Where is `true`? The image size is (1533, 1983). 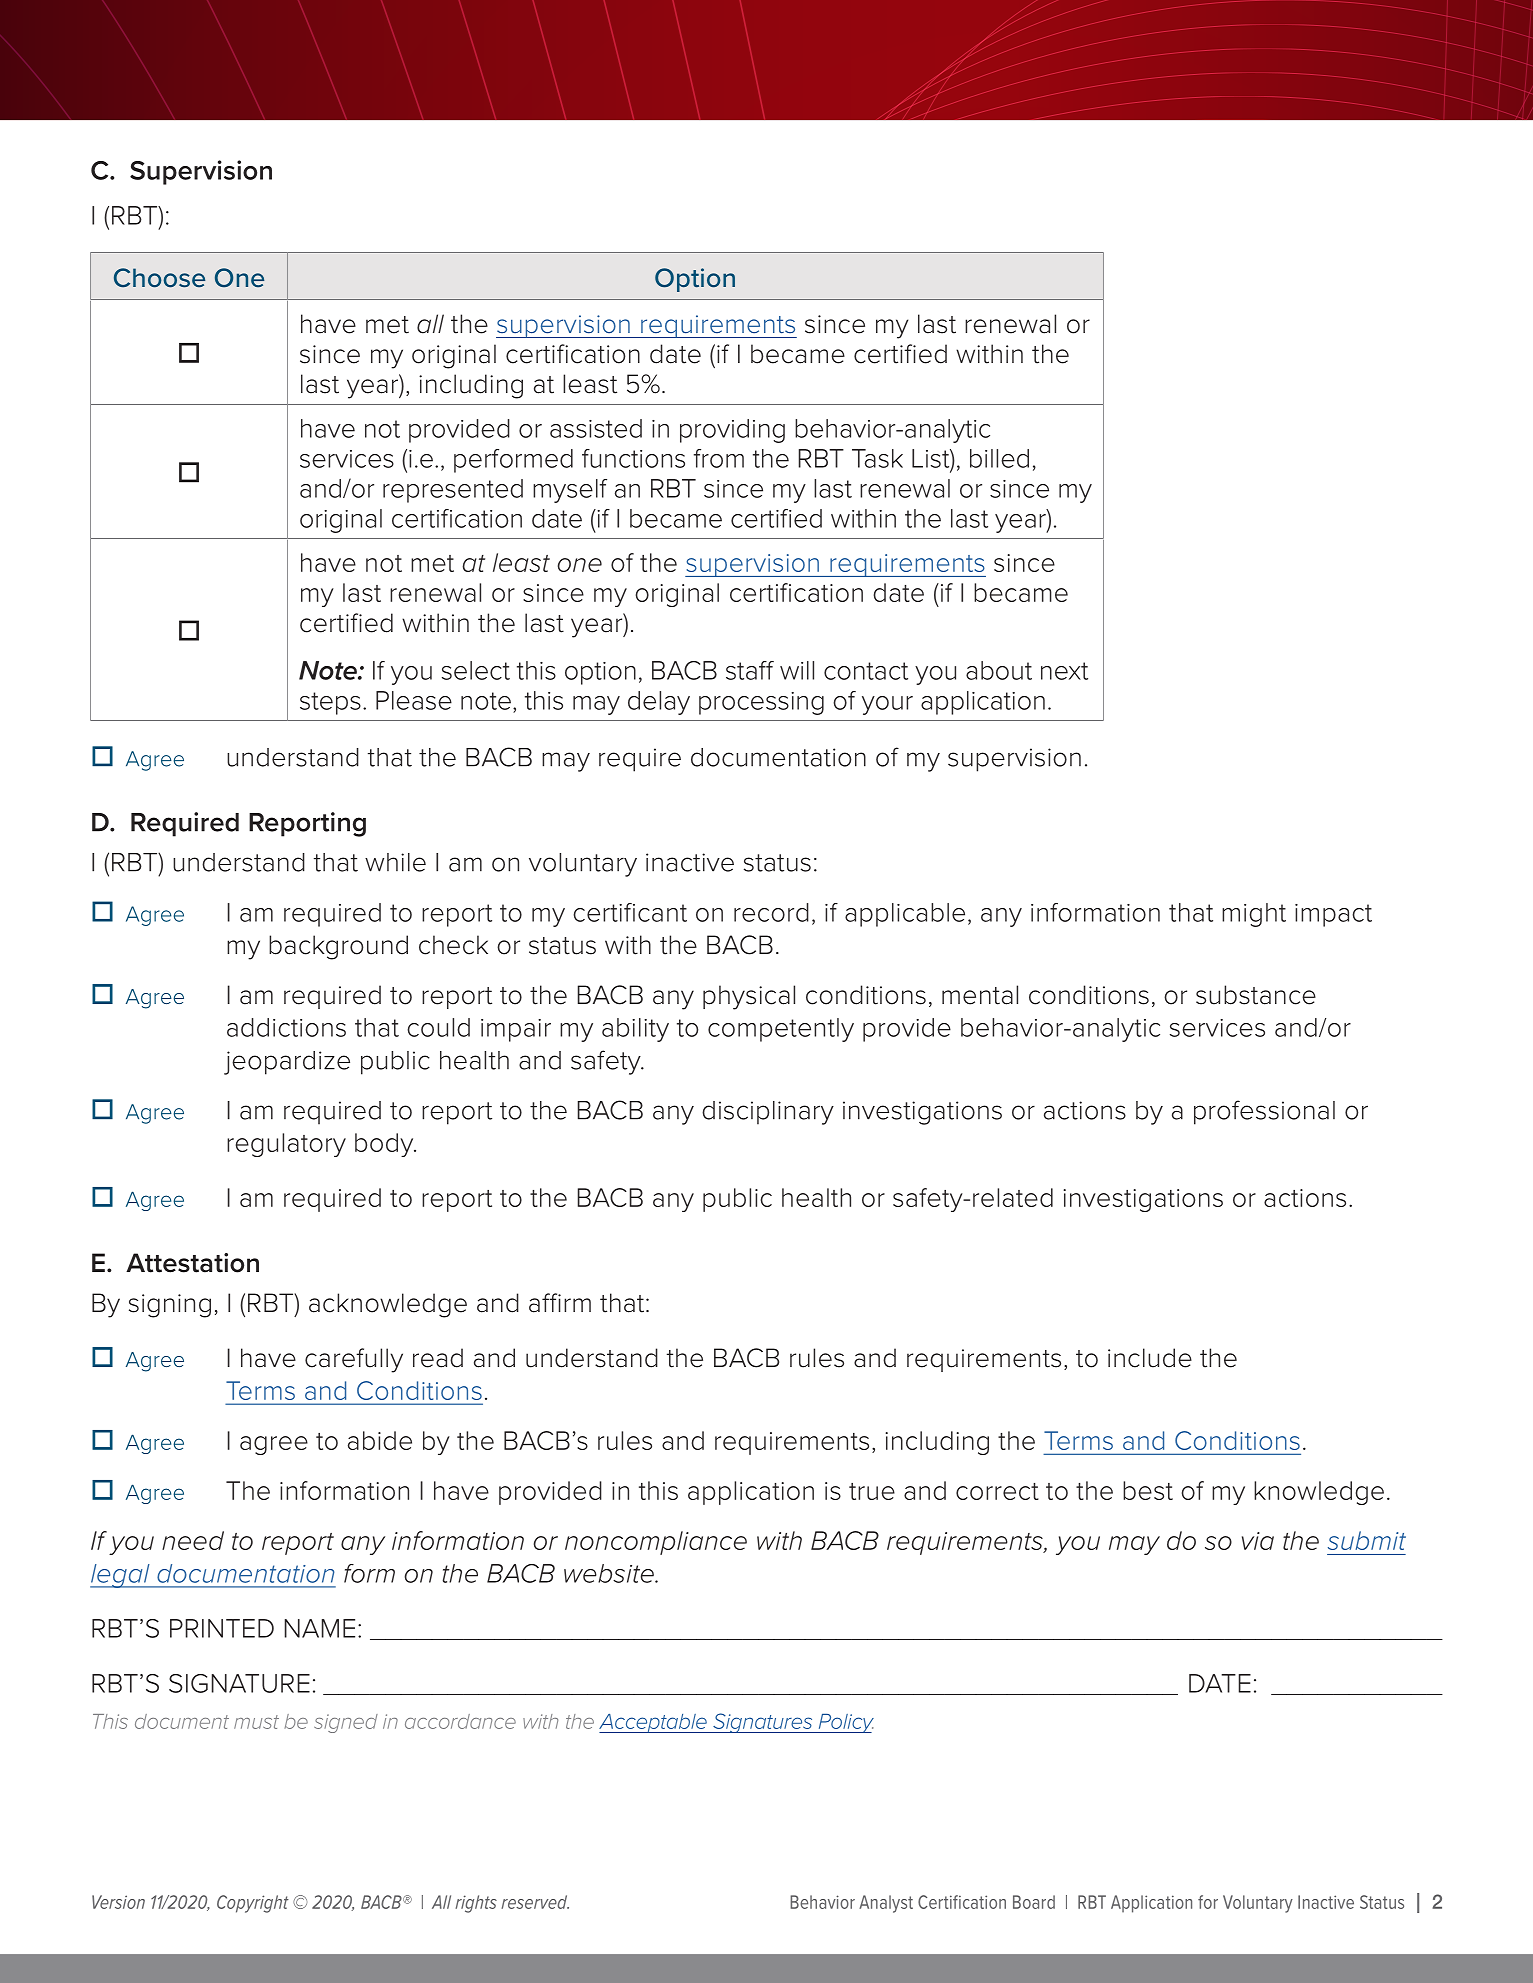 true is located at coordinates (872, 1491).
